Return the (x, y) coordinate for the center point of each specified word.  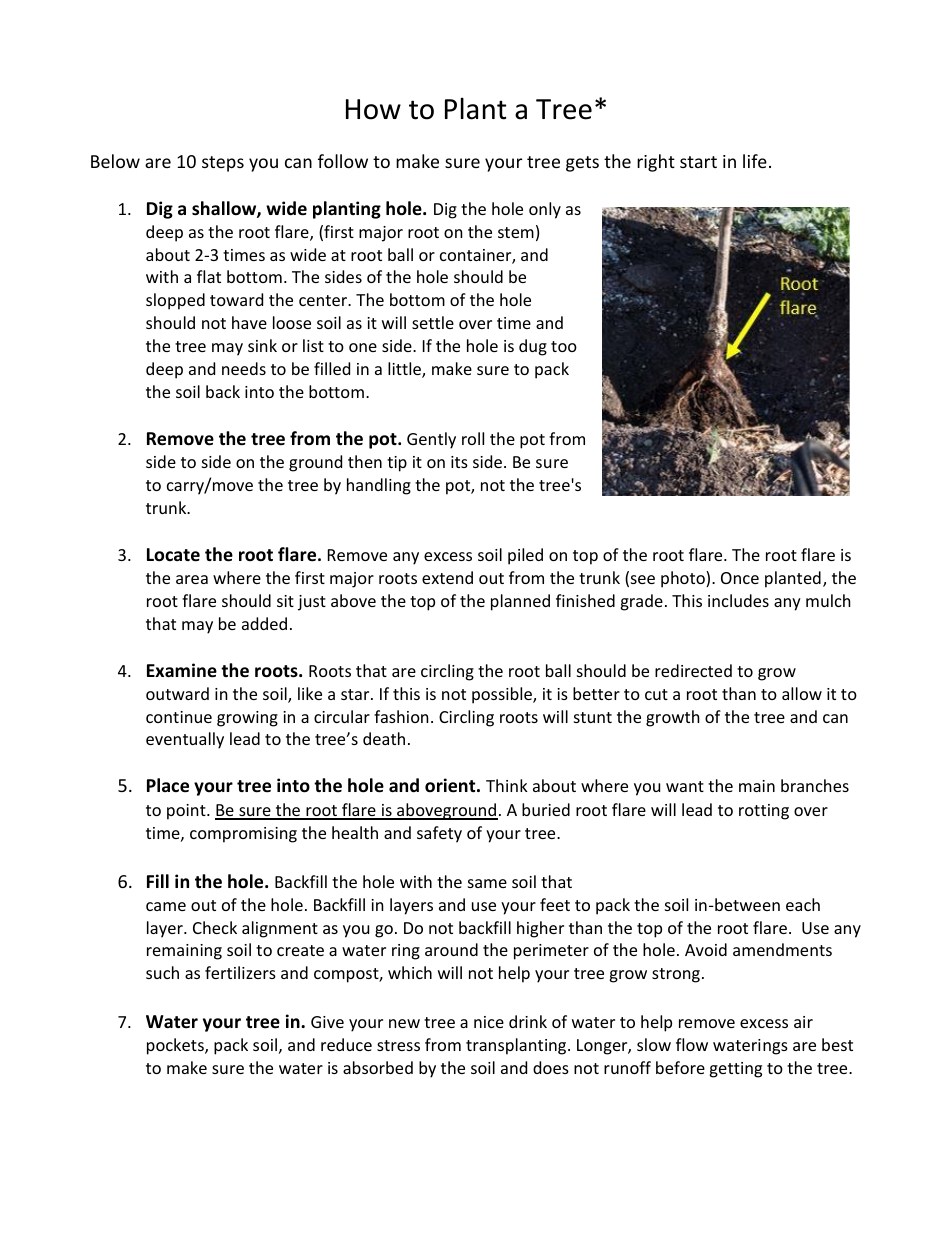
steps (223, 164)
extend (447, 577)
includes (738, 600)
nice (489, 1022)
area (192, 579)
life (755, 161)
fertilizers (240, 972)
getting (735, 1070)
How (373, 109)
